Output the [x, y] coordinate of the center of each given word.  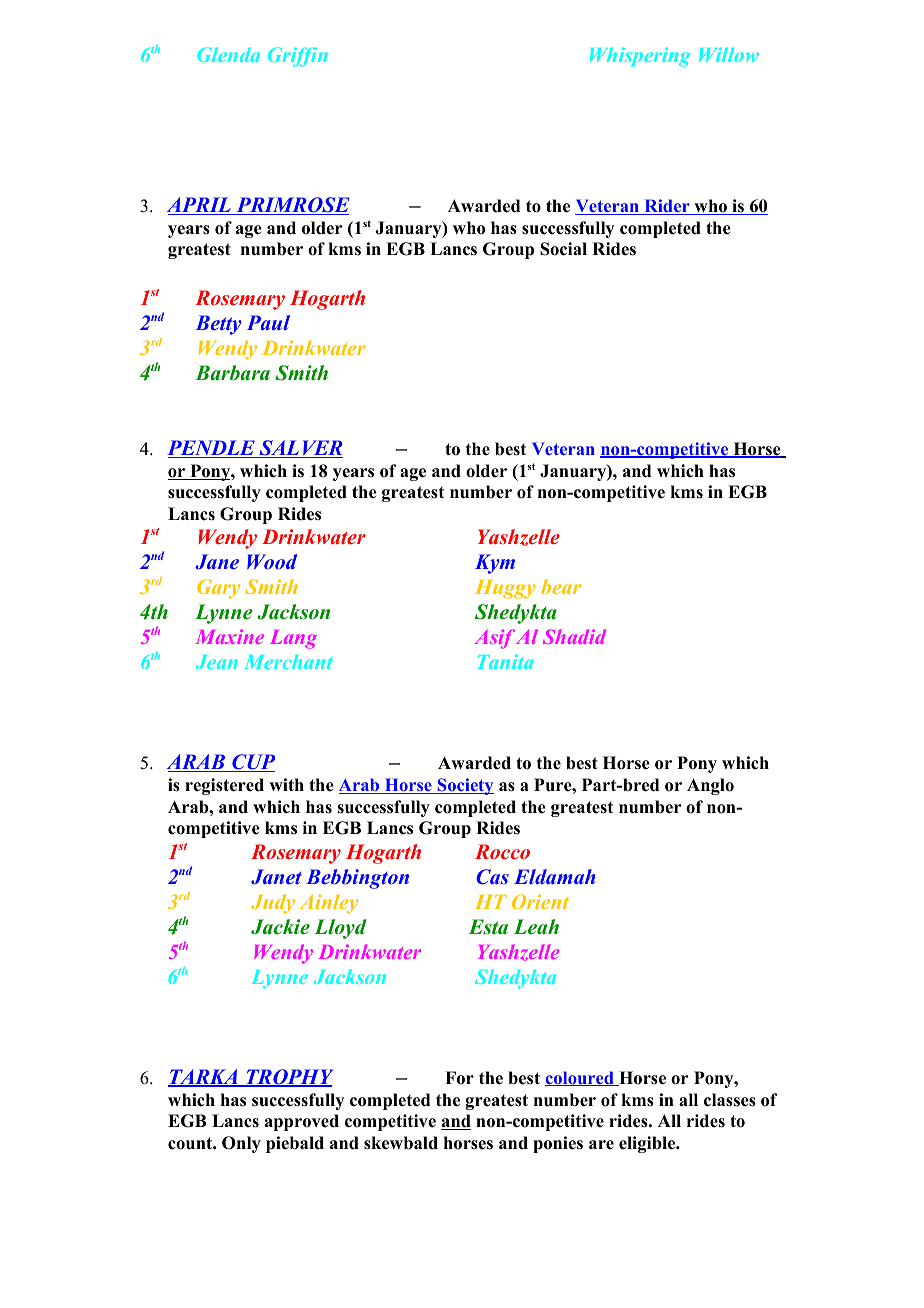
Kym [495, 564]
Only [241, 1144]
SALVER [300, 449]
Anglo [710, 786]
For [459, 1078]
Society [464, 786]
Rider [667, 207]
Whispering [640, 57]
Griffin [298, 57]
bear [561, 586]
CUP [252, 763]
